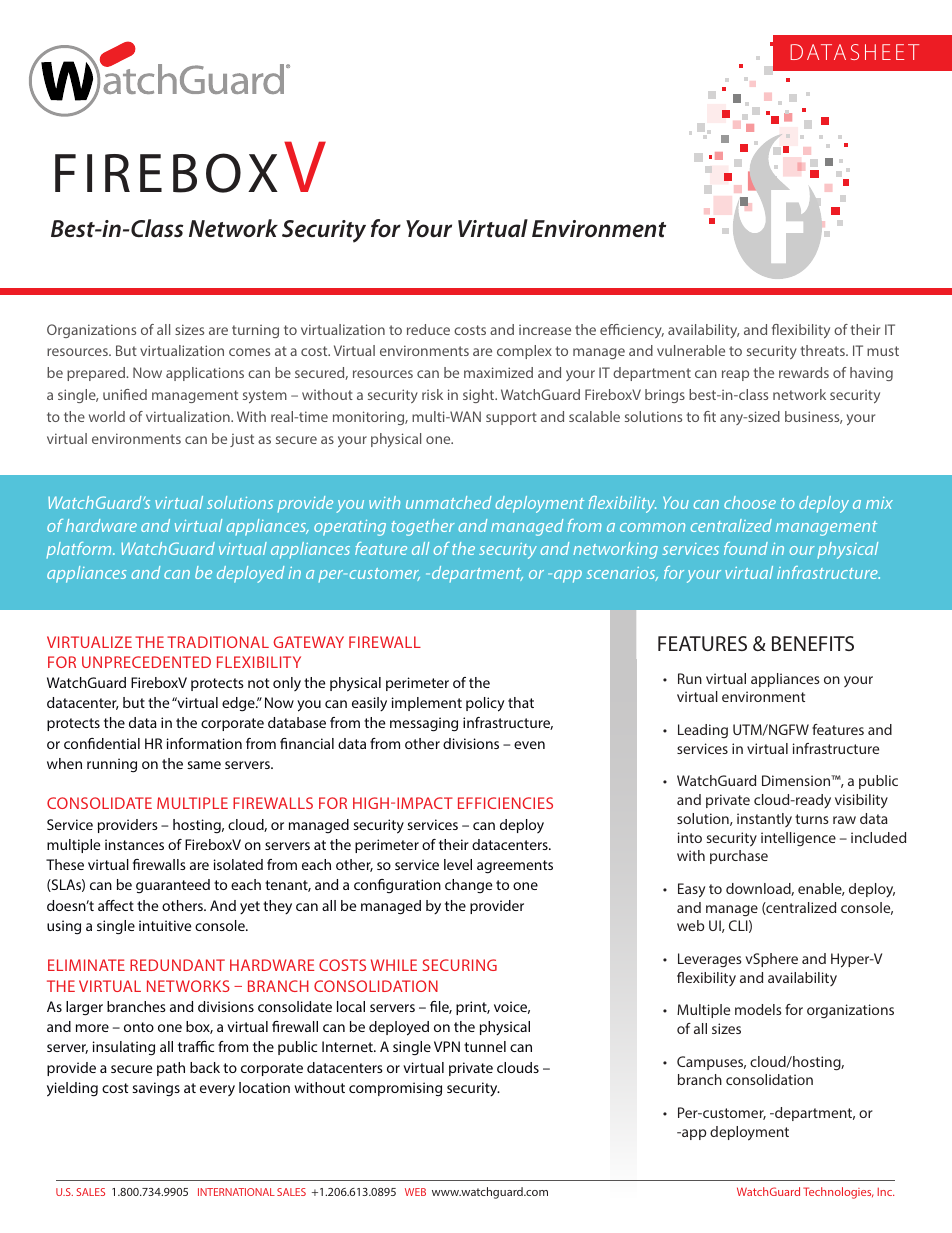  I want to click on maximized, so click(498, 372).
